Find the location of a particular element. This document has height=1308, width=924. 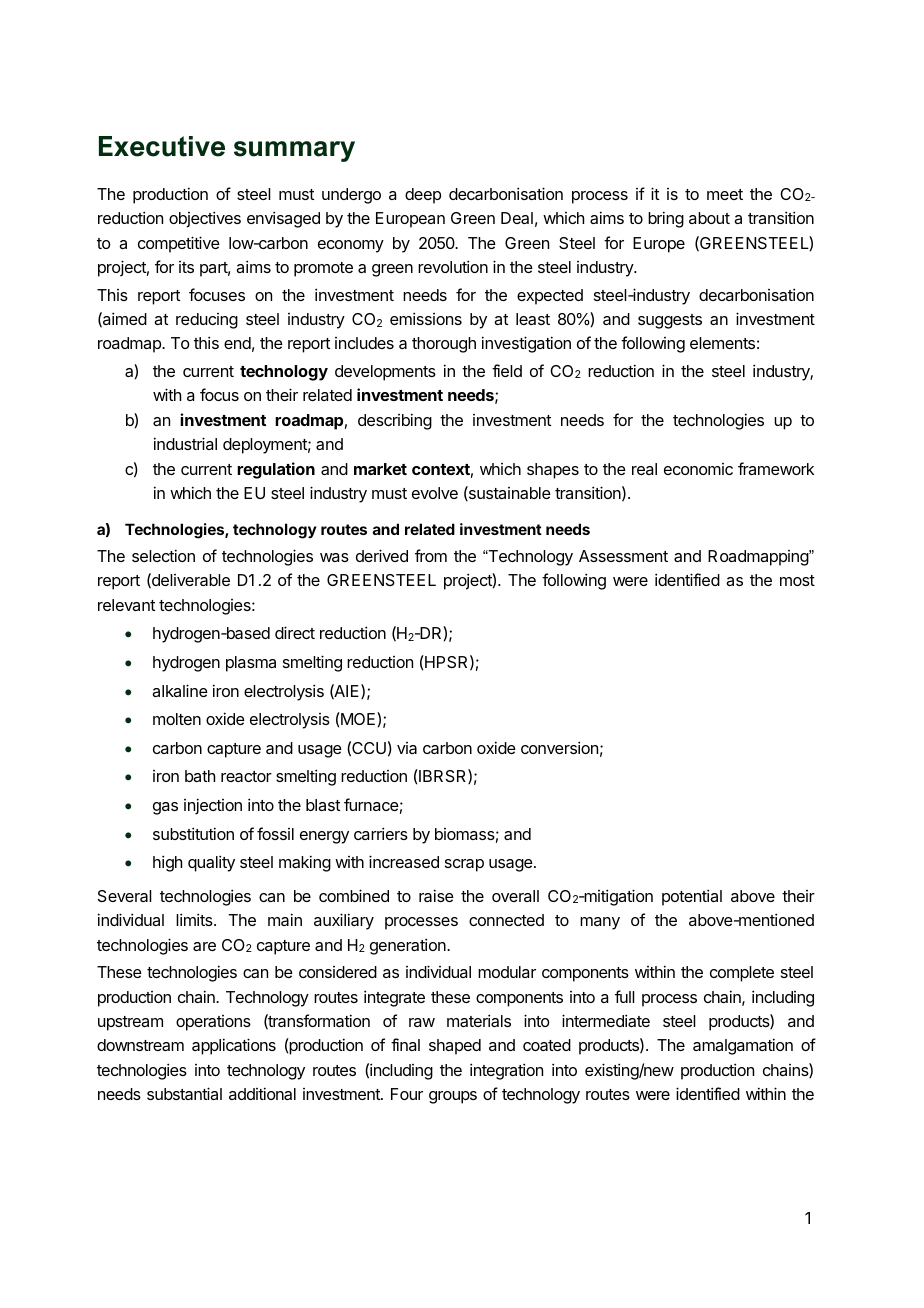

deep is located at coordinates (423, 196).
